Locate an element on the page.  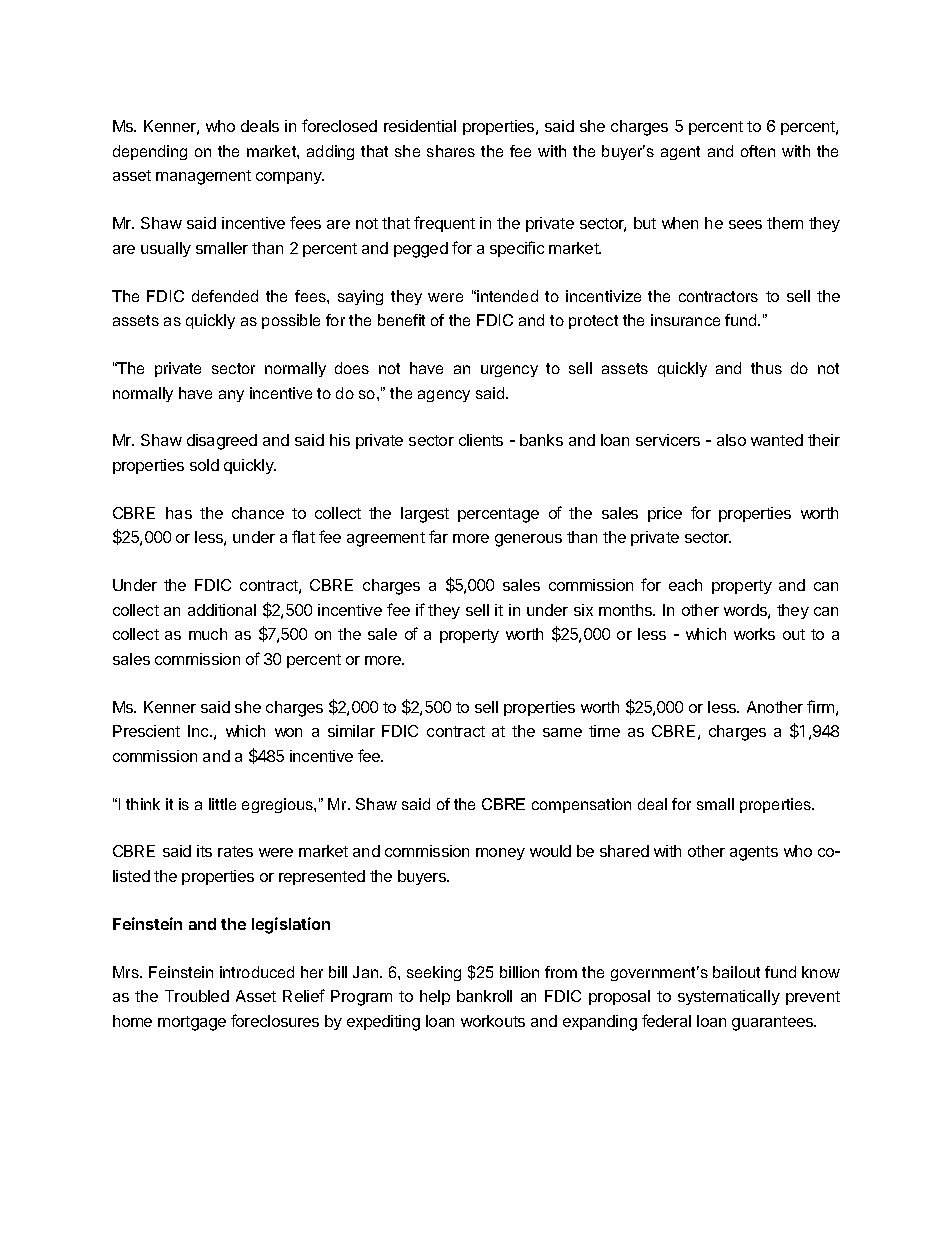
additional is located at coordinates (222, 610).
